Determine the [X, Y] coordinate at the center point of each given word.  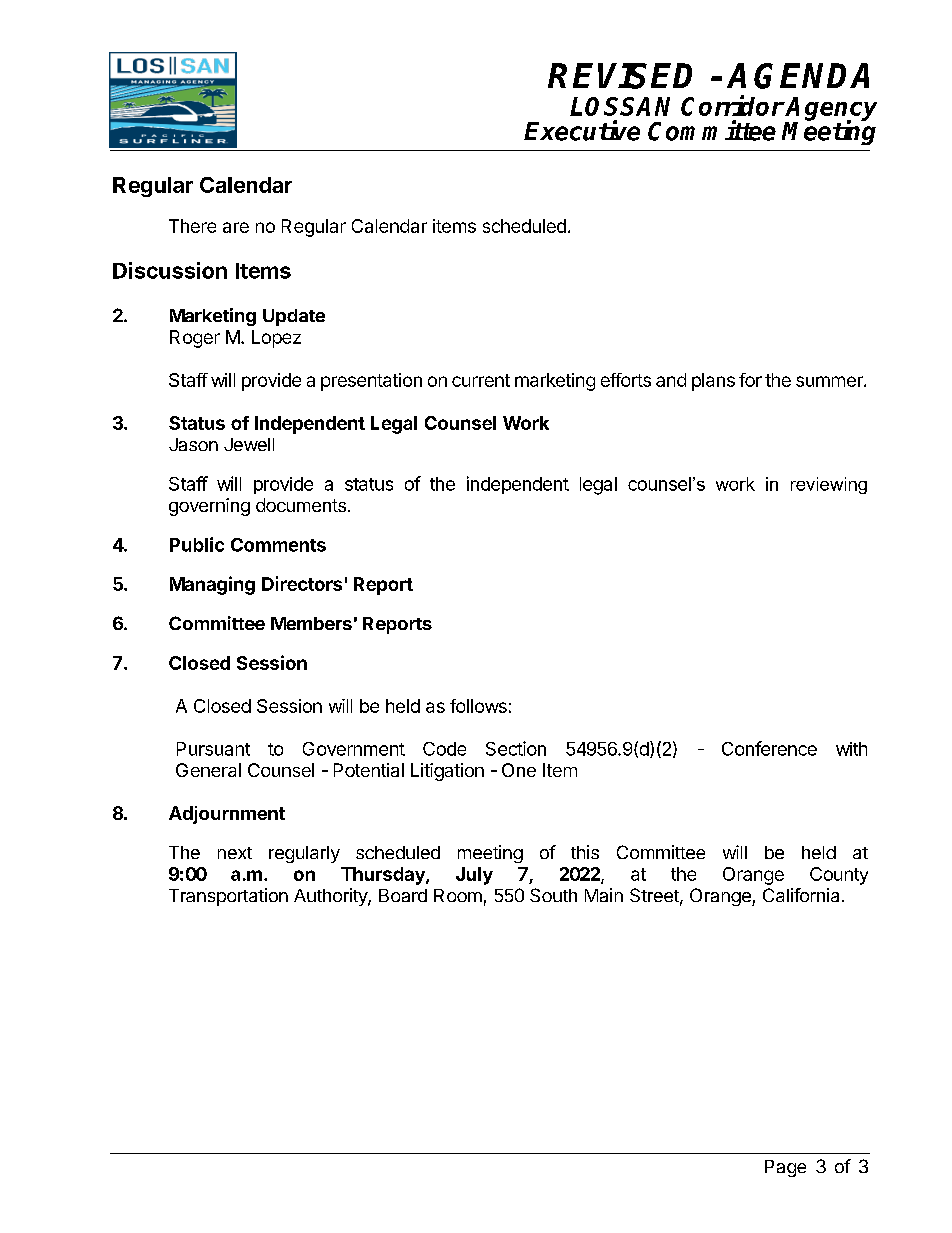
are [236, 227]
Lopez [276, 339]
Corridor [732, 105]
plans [713, 382]
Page [785, 1168]
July [474, 876]
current [481, 380]
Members [311, 623]
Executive [582, 130]
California [801, 895]
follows [478, 706]
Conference [769, 748]
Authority [331, 897]
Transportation [228, 897]
